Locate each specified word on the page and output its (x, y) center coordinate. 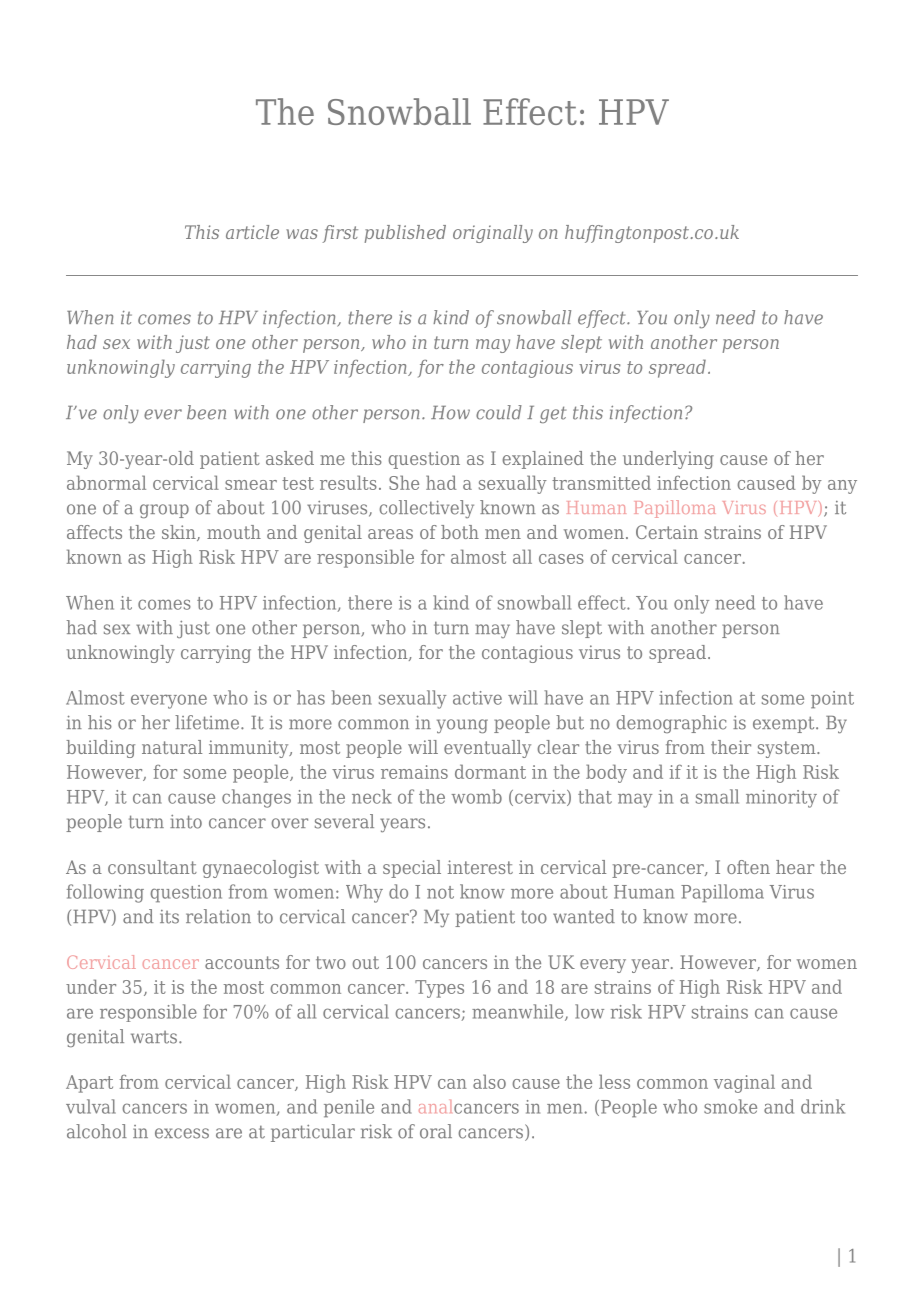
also (489, 1081)
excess (182, 1133)
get (553, 414)
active (477, 698)
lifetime (207, 722)
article (252, 232)
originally (493, 234)
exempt (785, 724)
